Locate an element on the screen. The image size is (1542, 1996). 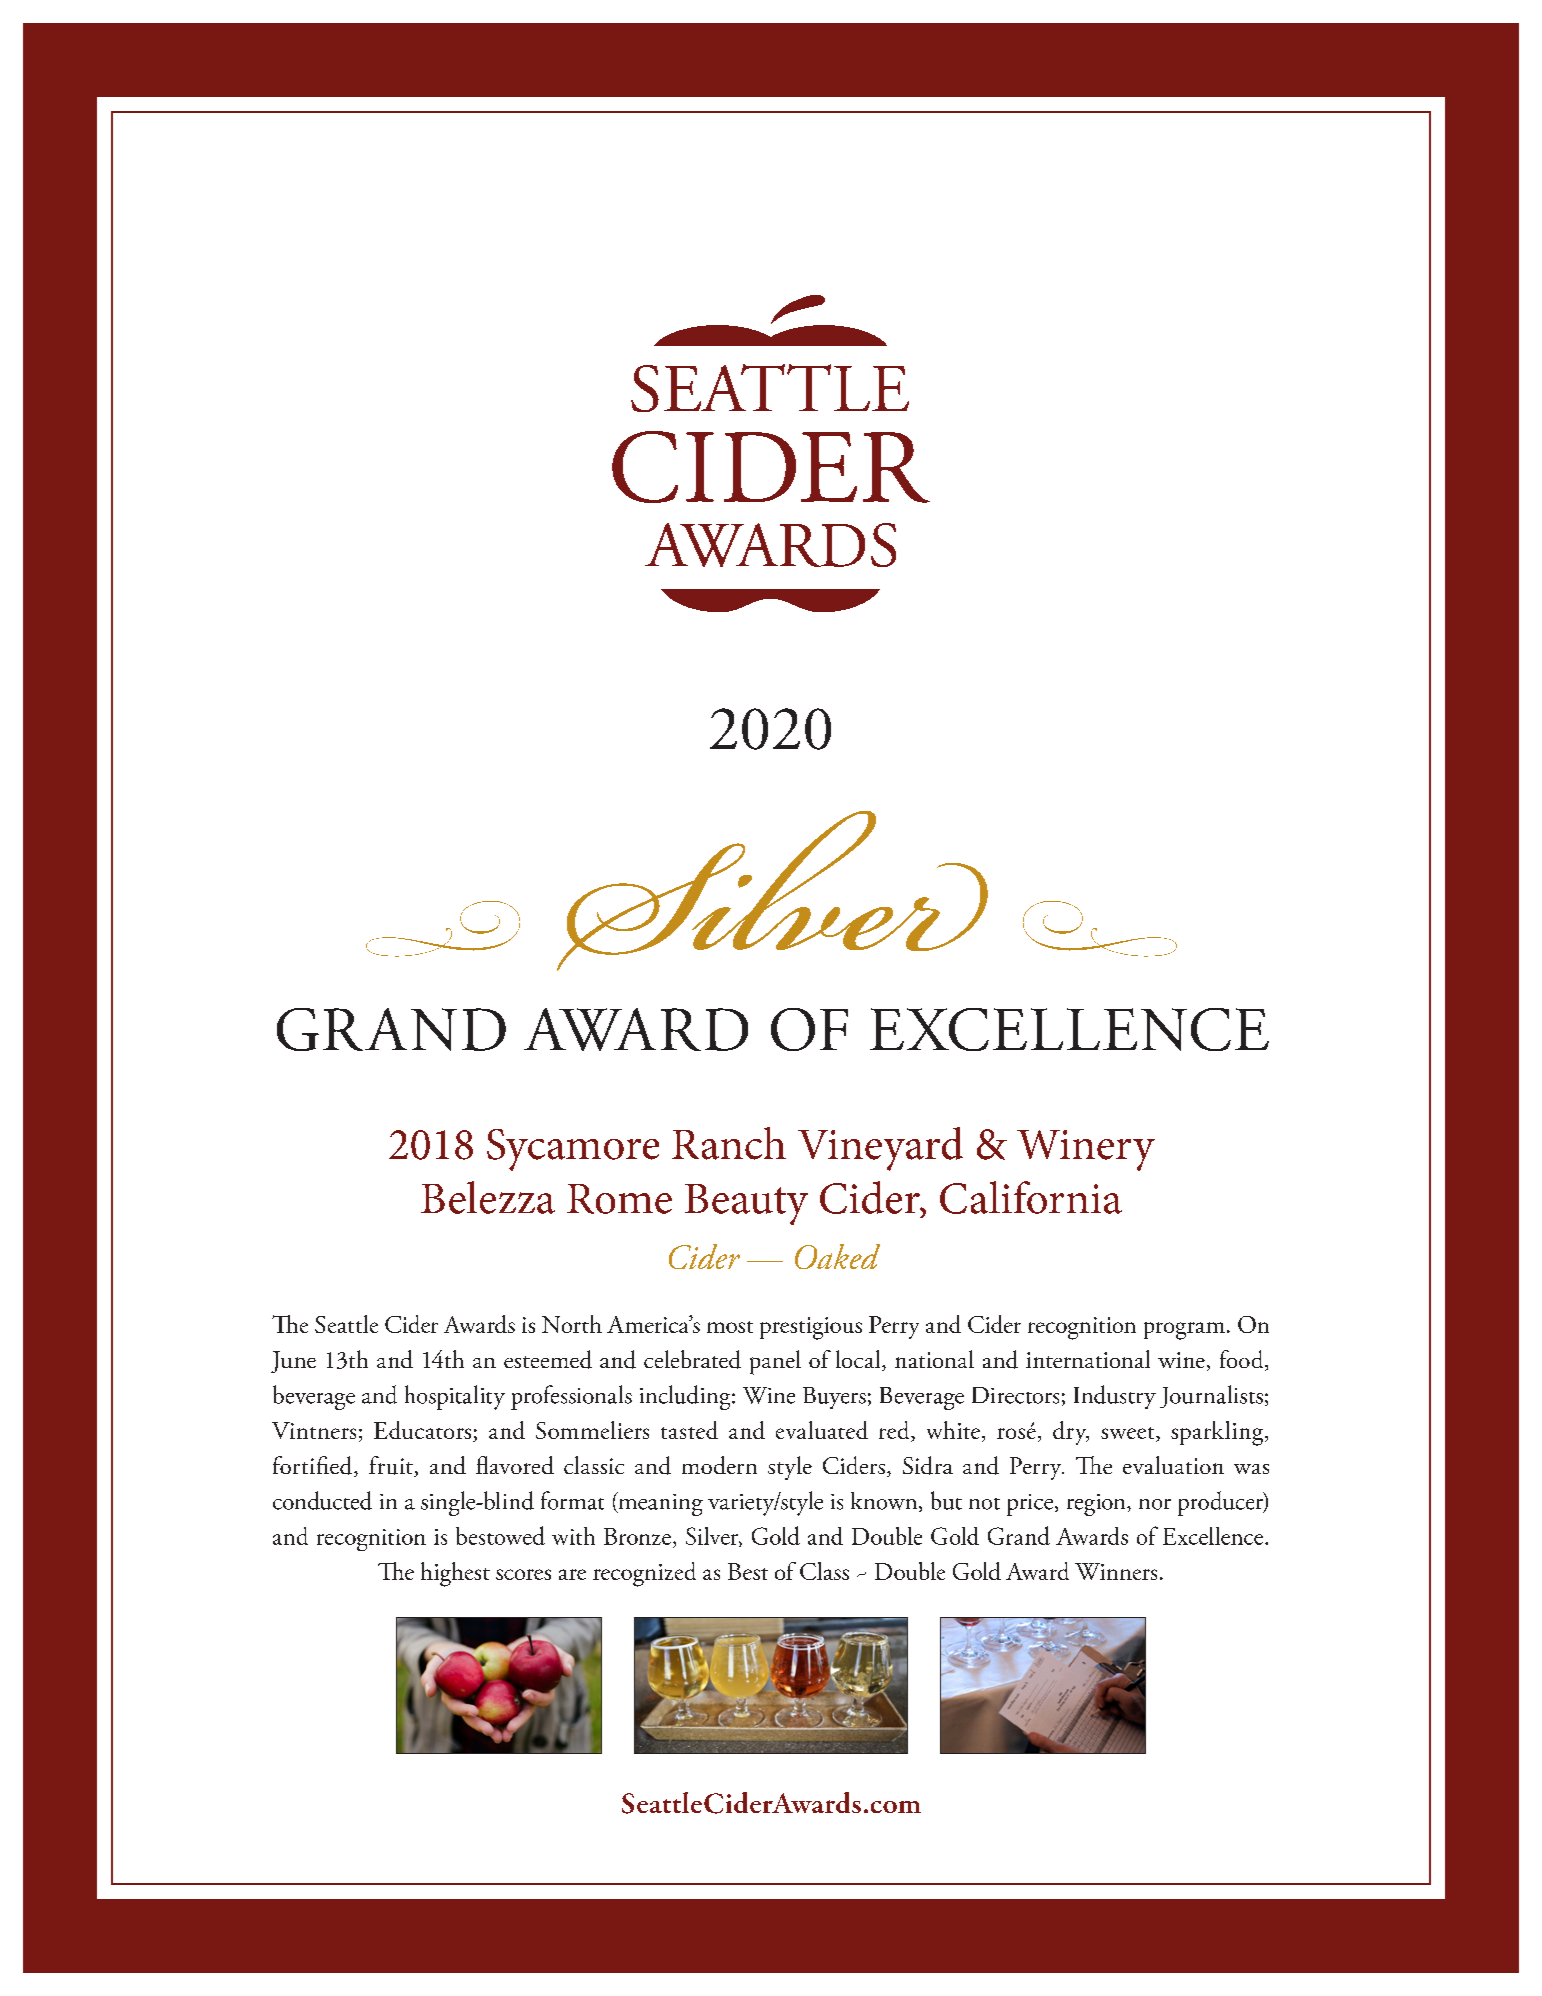
Ranch is located at coordinates (729, 1143).
